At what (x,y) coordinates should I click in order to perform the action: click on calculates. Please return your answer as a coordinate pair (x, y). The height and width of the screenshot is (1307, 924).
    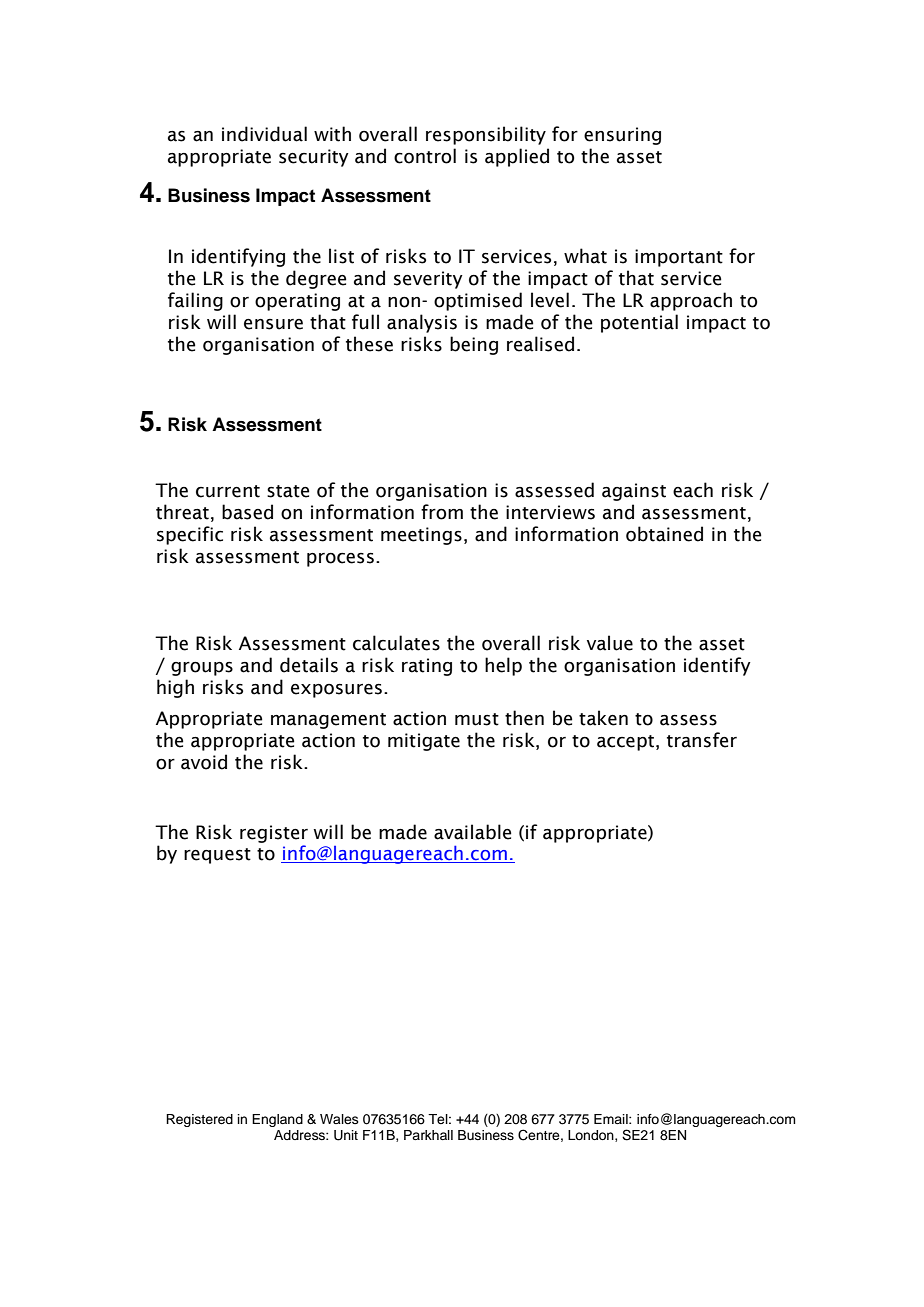
    Looking at the image, I should click on (396, 643).
